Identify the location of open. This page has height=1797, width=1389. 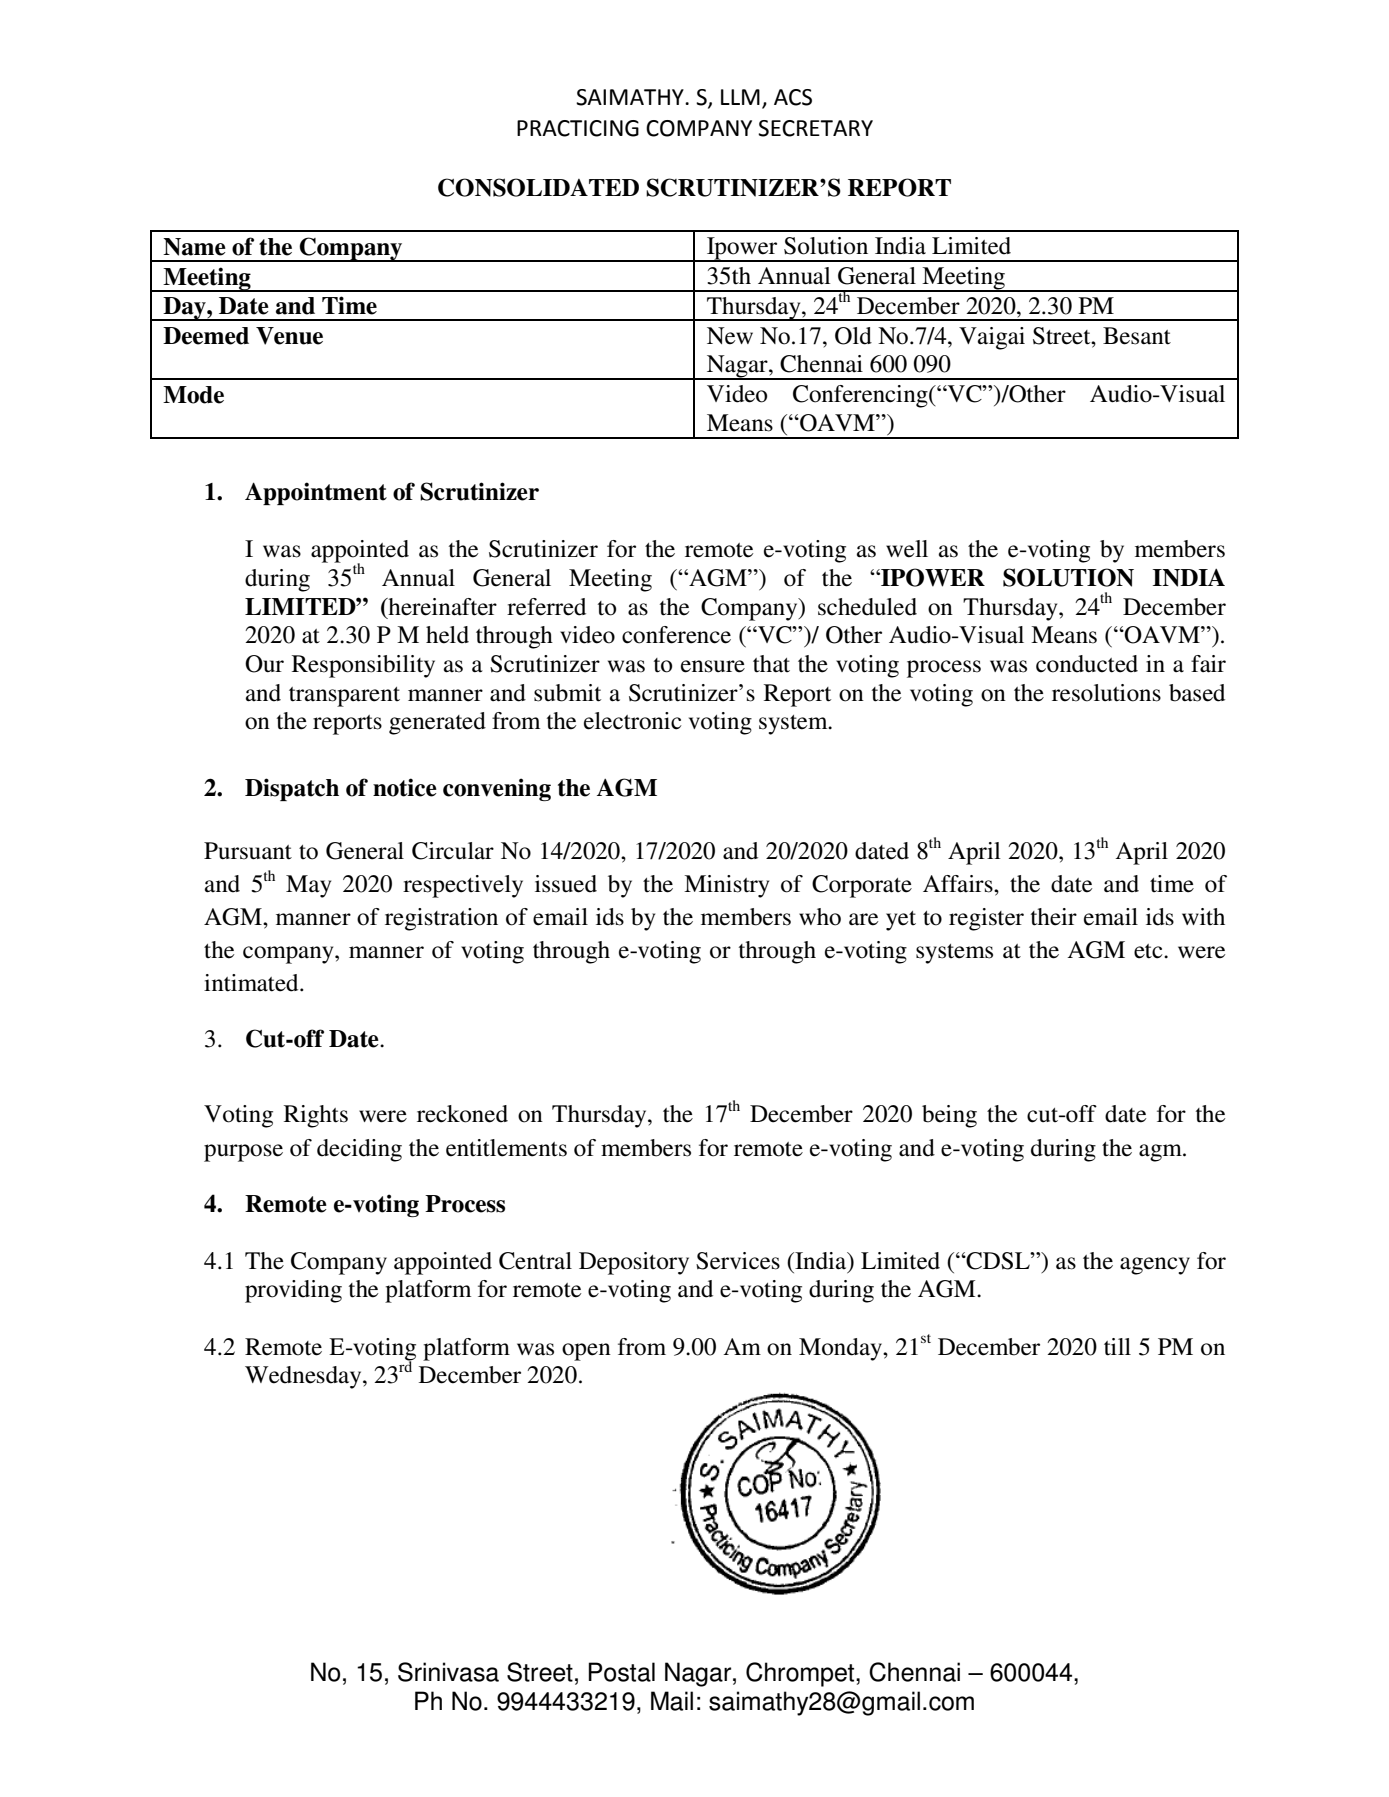
(586, 1352).
